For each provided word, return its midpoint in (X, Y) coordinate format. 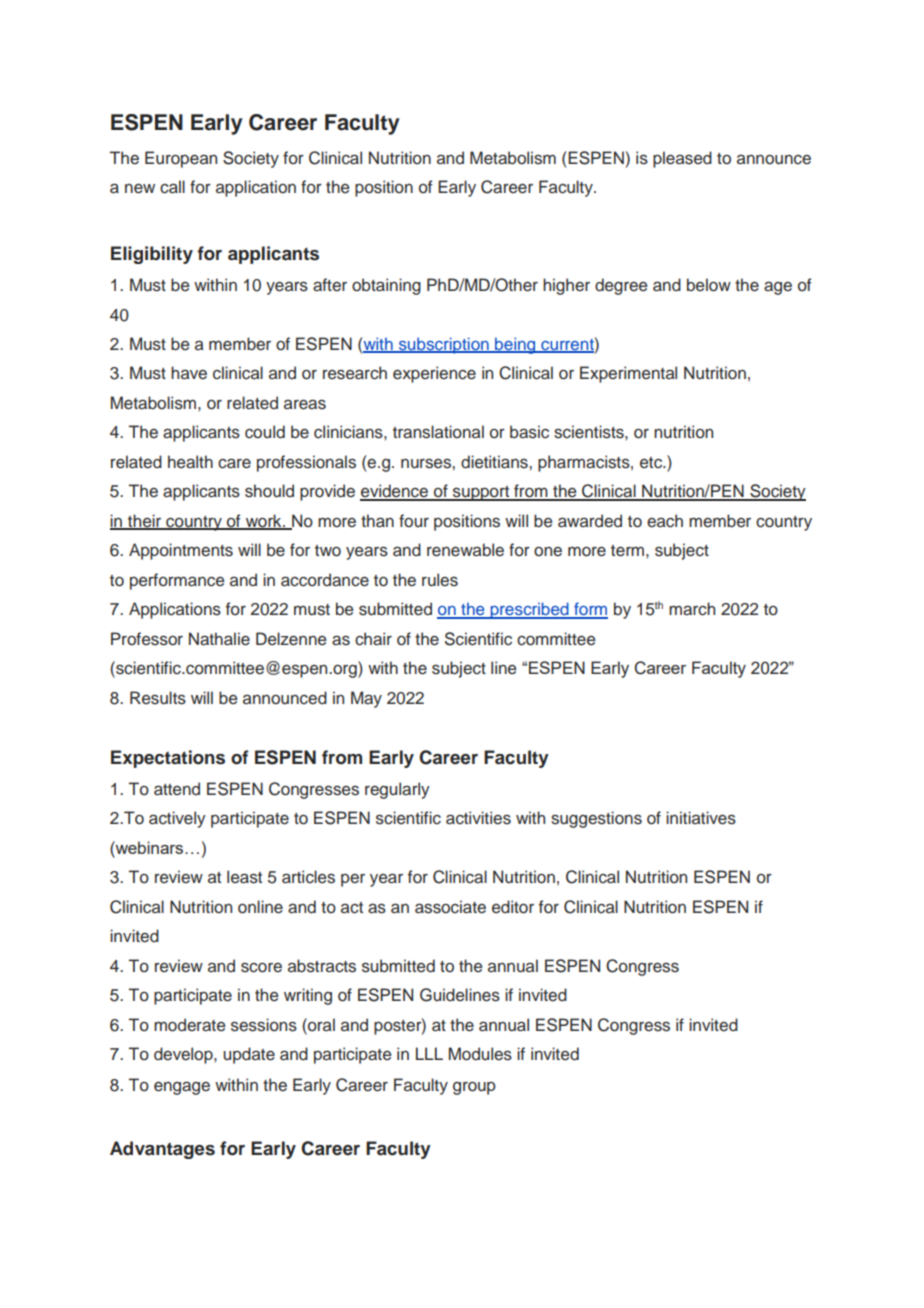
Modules (480, 1054)
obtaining (386, 286)
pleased (682, 159)
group (474, 1088)
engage (182, 1088)
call (172, 187)
